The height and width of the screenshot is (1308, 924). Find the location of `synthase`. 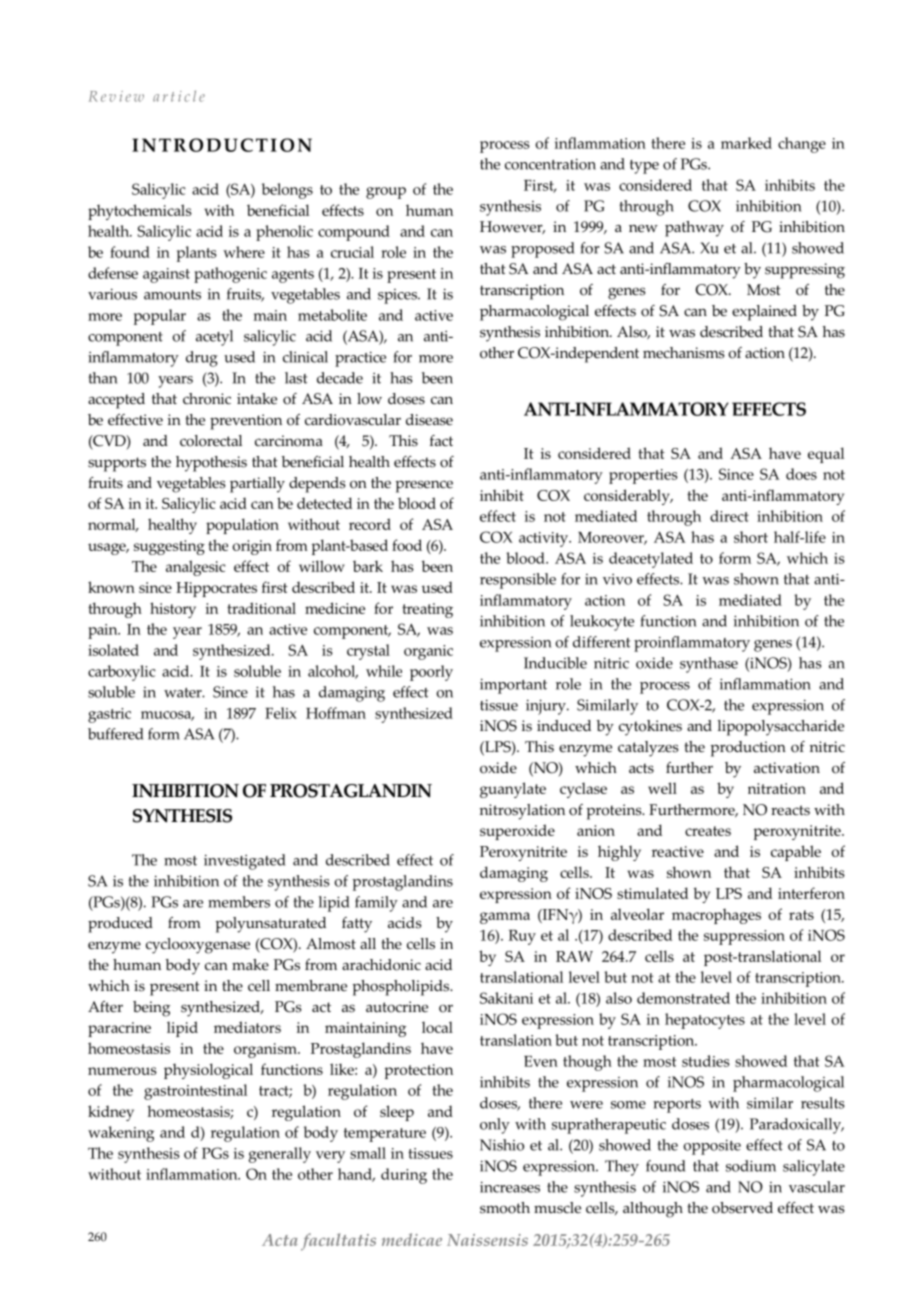

synthase is located at coordinates (709, 665).
